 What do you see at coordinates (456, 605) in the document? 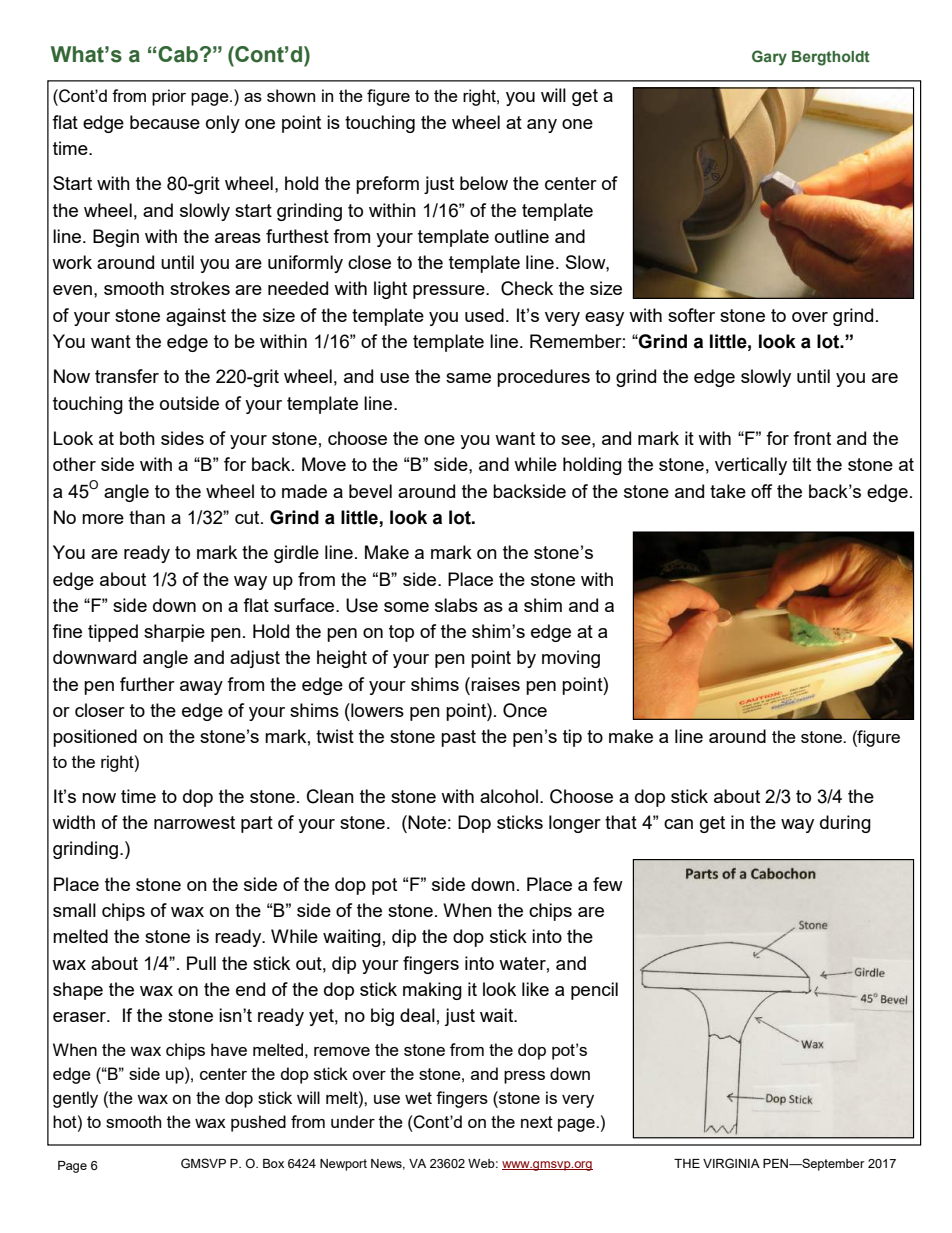
I see `slabs` at bounding box center [456, 605].
